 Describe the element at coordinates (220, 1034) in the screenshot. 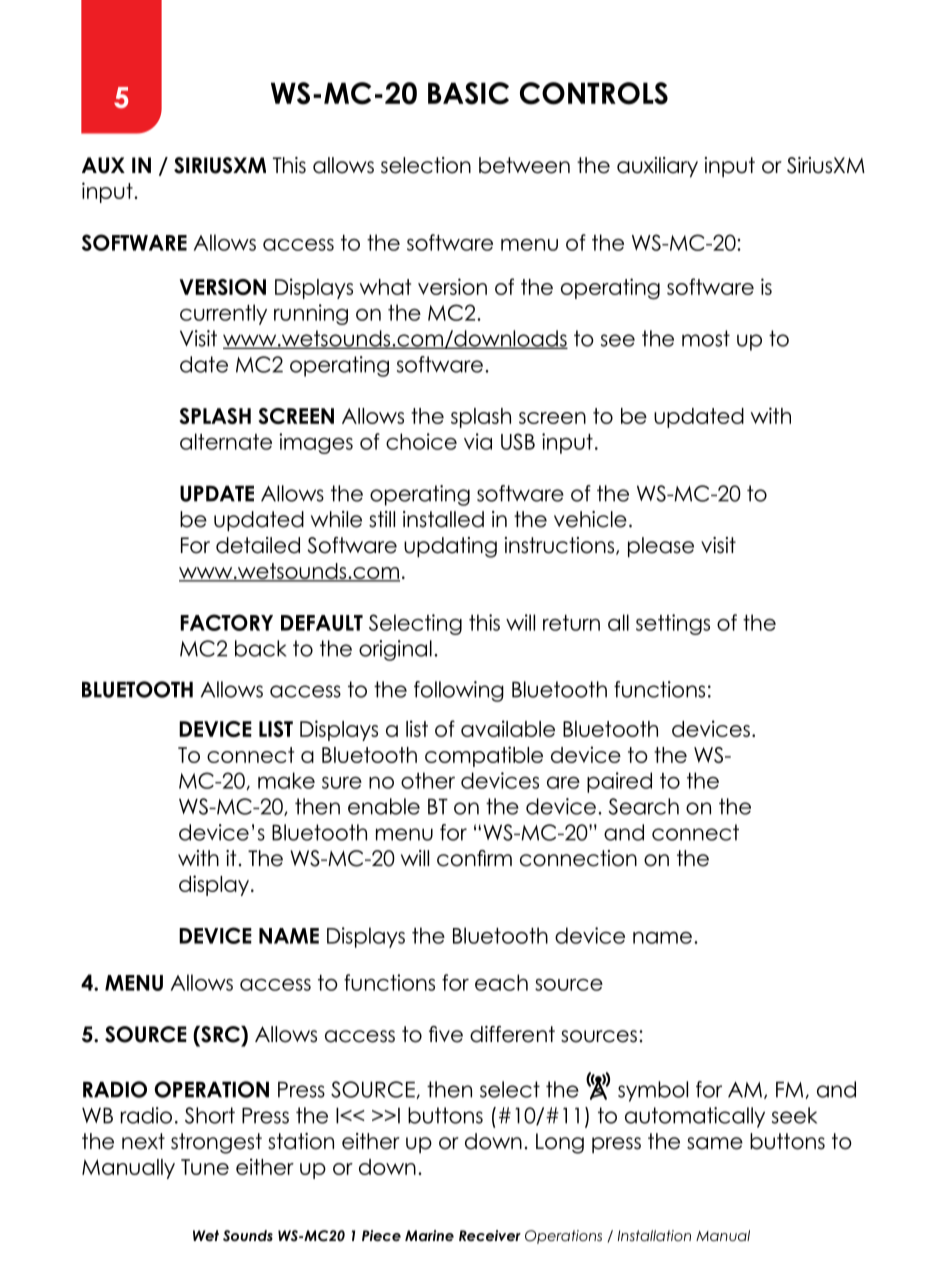

I see `SRC` at that location.
